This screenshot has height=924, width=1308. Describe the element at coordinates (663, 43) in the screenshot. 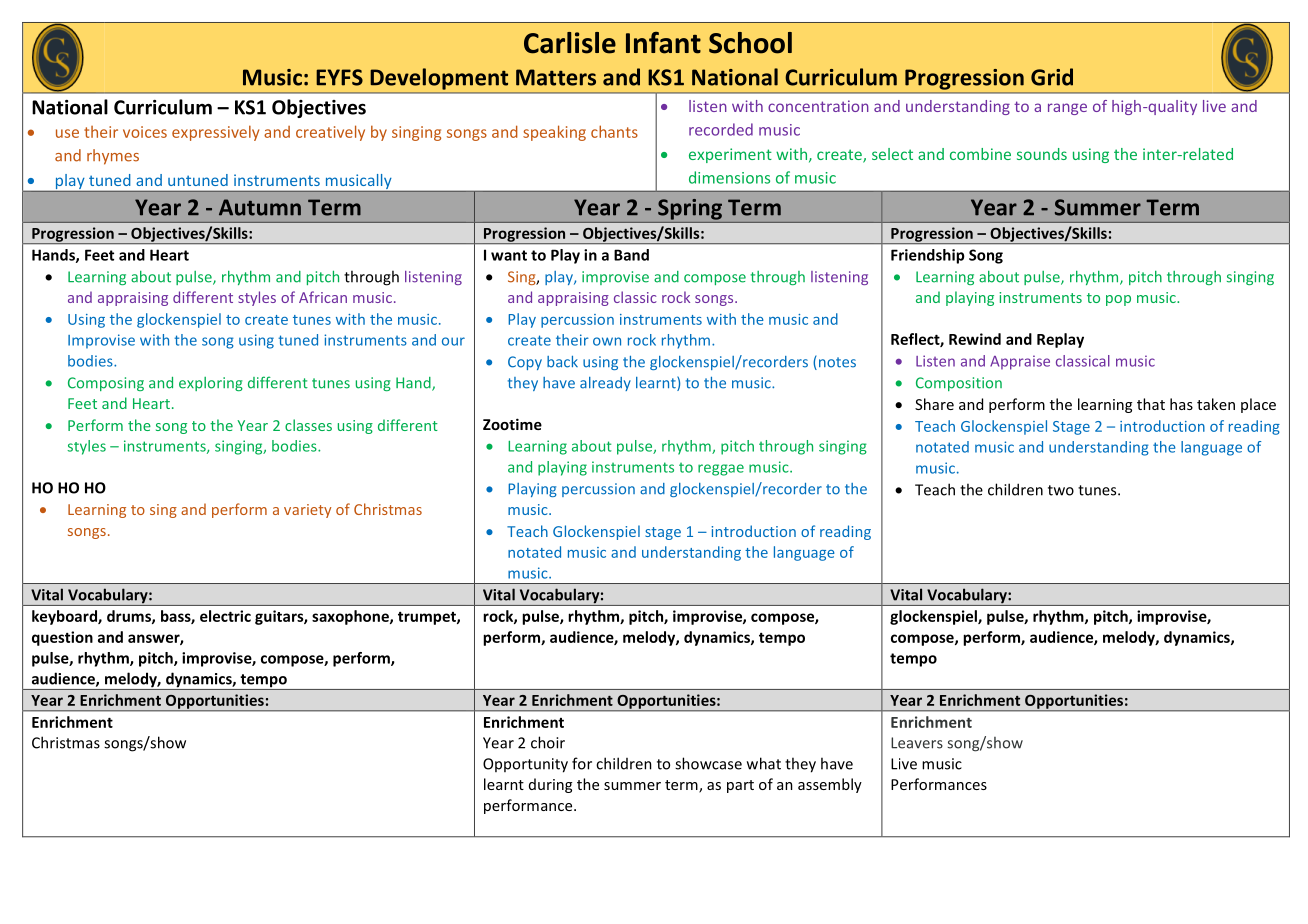

I see `Infant` at that location.
